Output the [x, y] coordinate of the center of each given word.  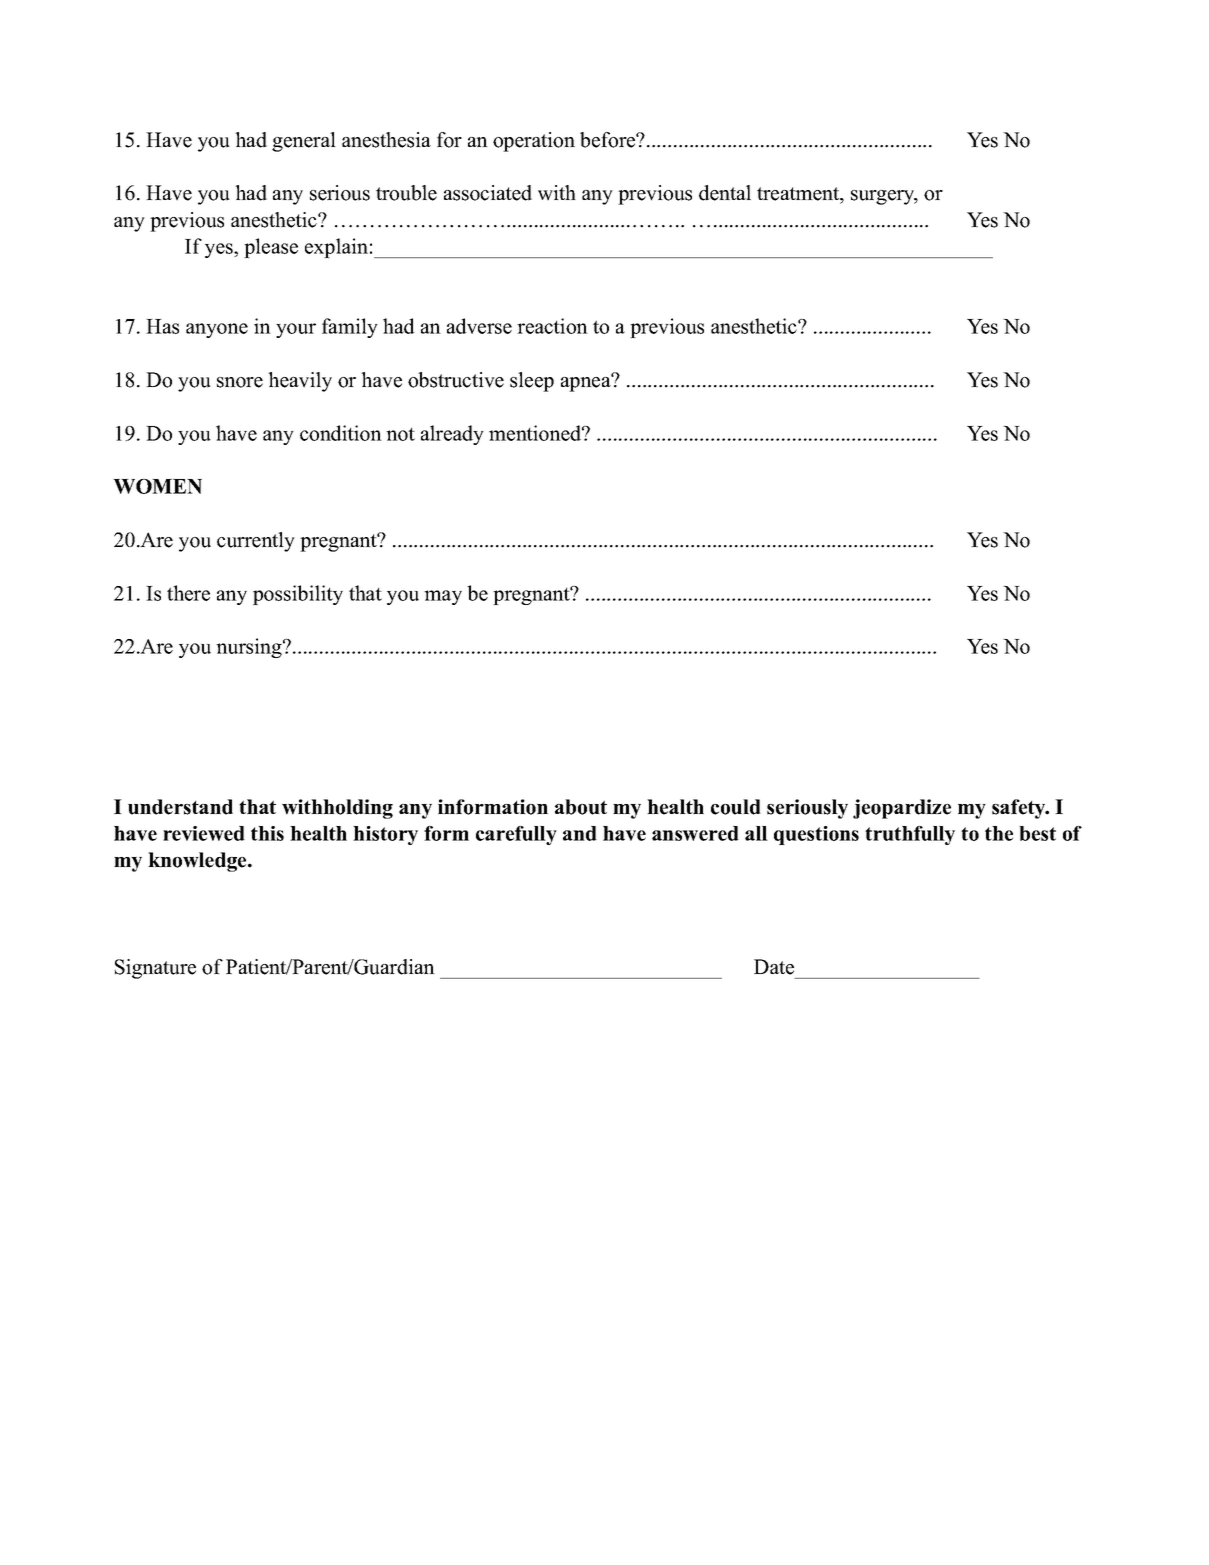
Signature [155, 969]
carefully [516, 835]
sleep [532, 382]
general [304, 142]
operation [534, 142]
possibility [298, 595]
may [443, 597]
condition [341, 433]
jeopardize [902, 809]
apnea [587, 383]
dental [725, 193]
